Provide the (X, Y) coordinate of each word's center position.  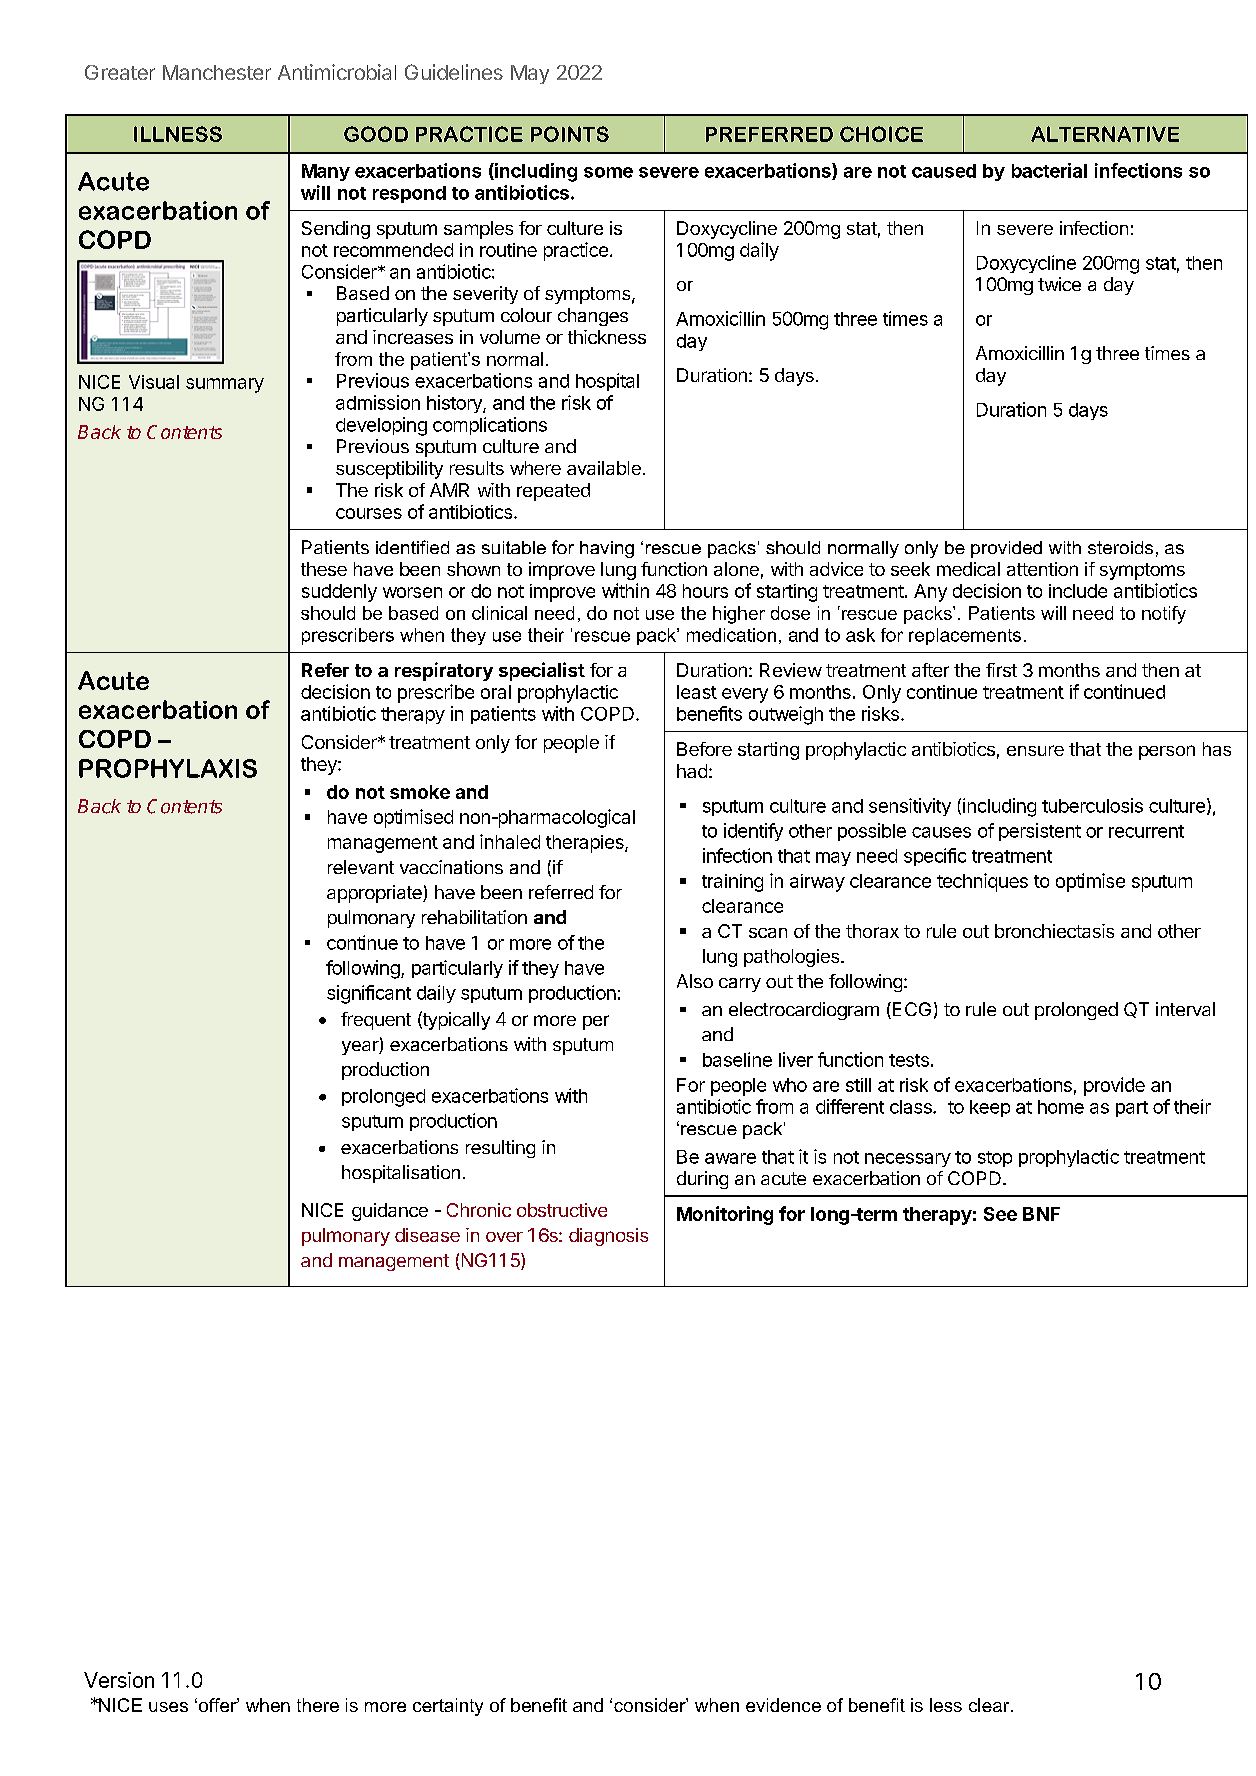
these (324, 569)
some (608, 172)
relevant (361, 867)
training (732, 883)
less (946, 1705)
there (318, 1705)
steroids (1120, 547)
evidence (783, 1705)
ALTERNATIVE (1105, 134)
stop (995, 1159)
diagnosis (608, 1237)
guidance (390, 1212)
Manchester (217, 72)
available (604, 468)
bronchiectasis (1054, 931)
